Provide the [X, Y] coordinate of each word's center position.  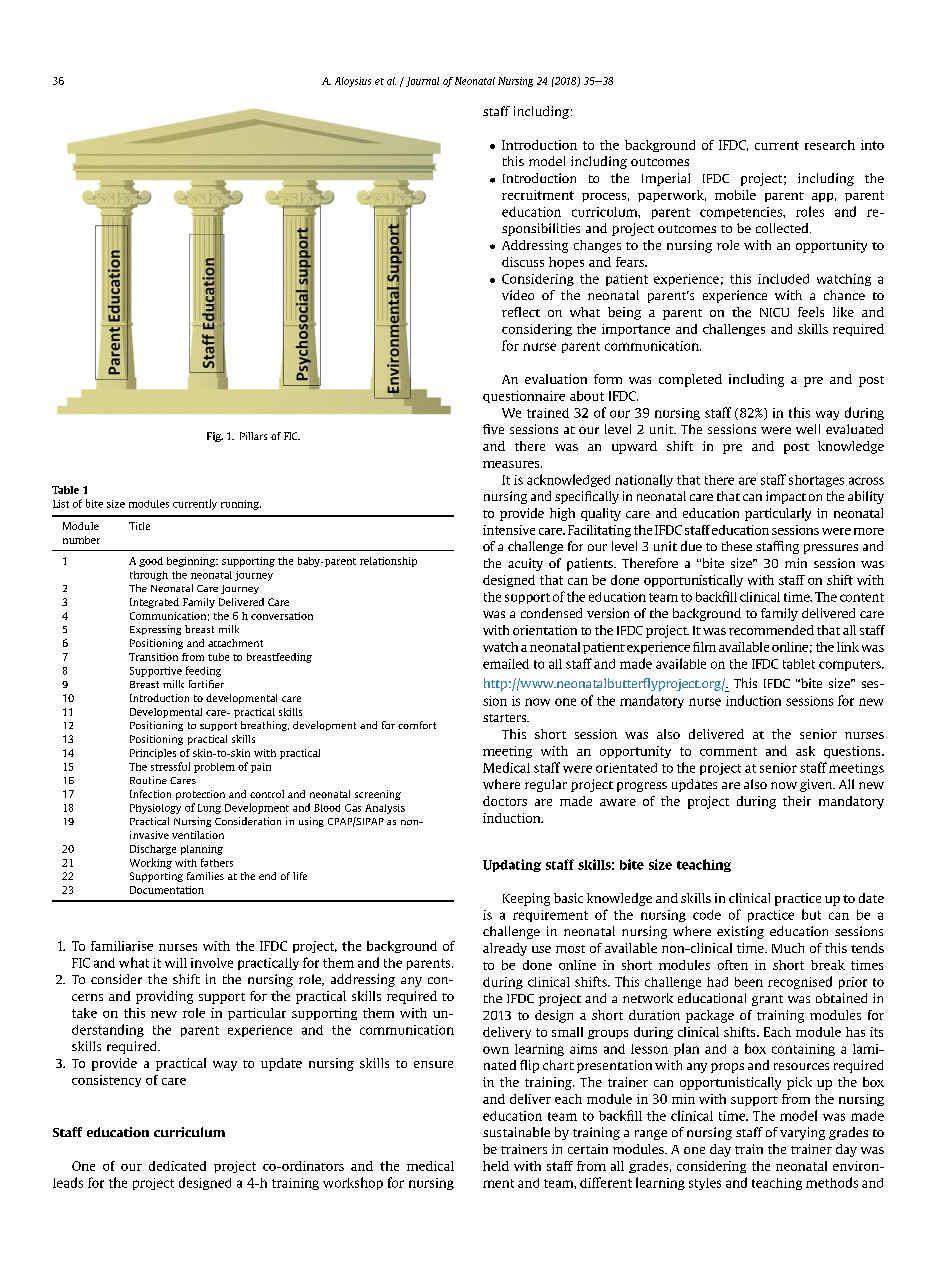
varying [802, 1133]
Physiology [155, 809]
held [496, 1166]
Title [139, 526]
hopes [566, 263]
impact [786, 497]
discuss [523, 262]
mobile [735, 195]
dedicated [177, 1166]
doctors [505, 801]
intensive [509, 530]
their [797, 801]
